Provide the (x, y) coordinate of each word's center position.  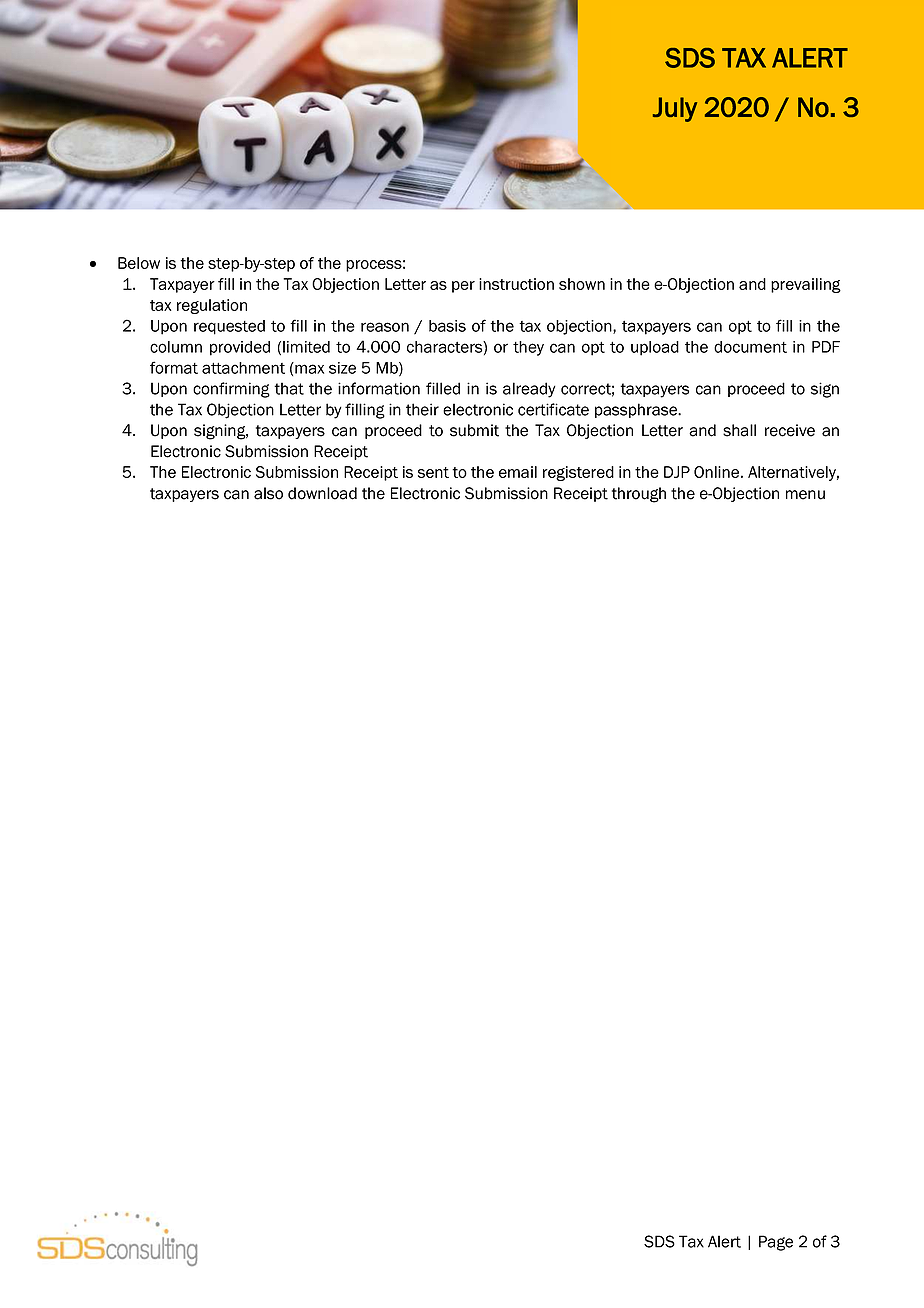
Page (776, 1243)
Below (139, 263)
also (268, 493)
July (675, 109)
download (322, 493)
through (639, 495)
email (518, 472)
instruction (516, 284)
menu (805, 495)
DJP (677, 472)
